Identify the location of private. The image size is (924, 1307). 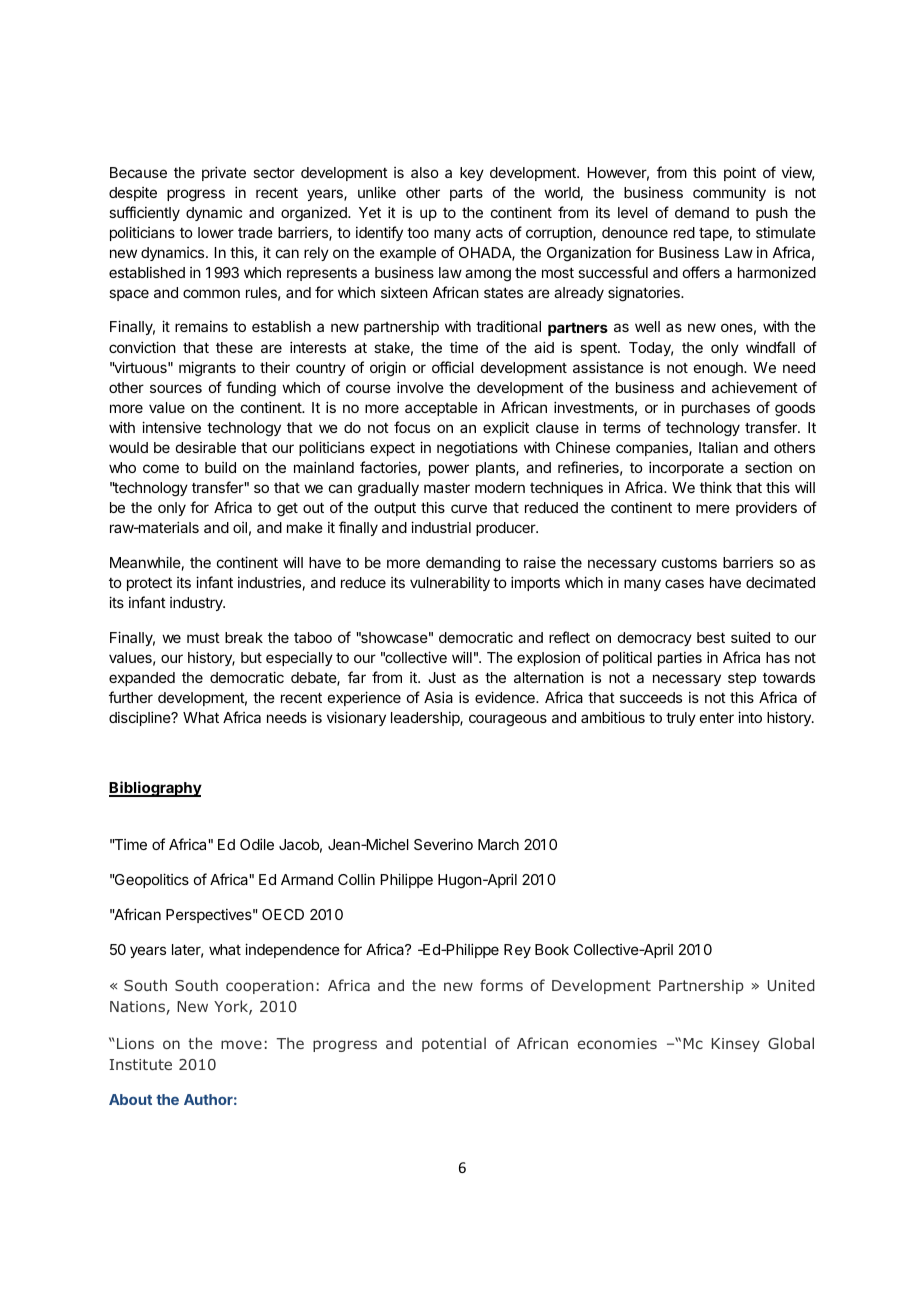
(224, 173).
